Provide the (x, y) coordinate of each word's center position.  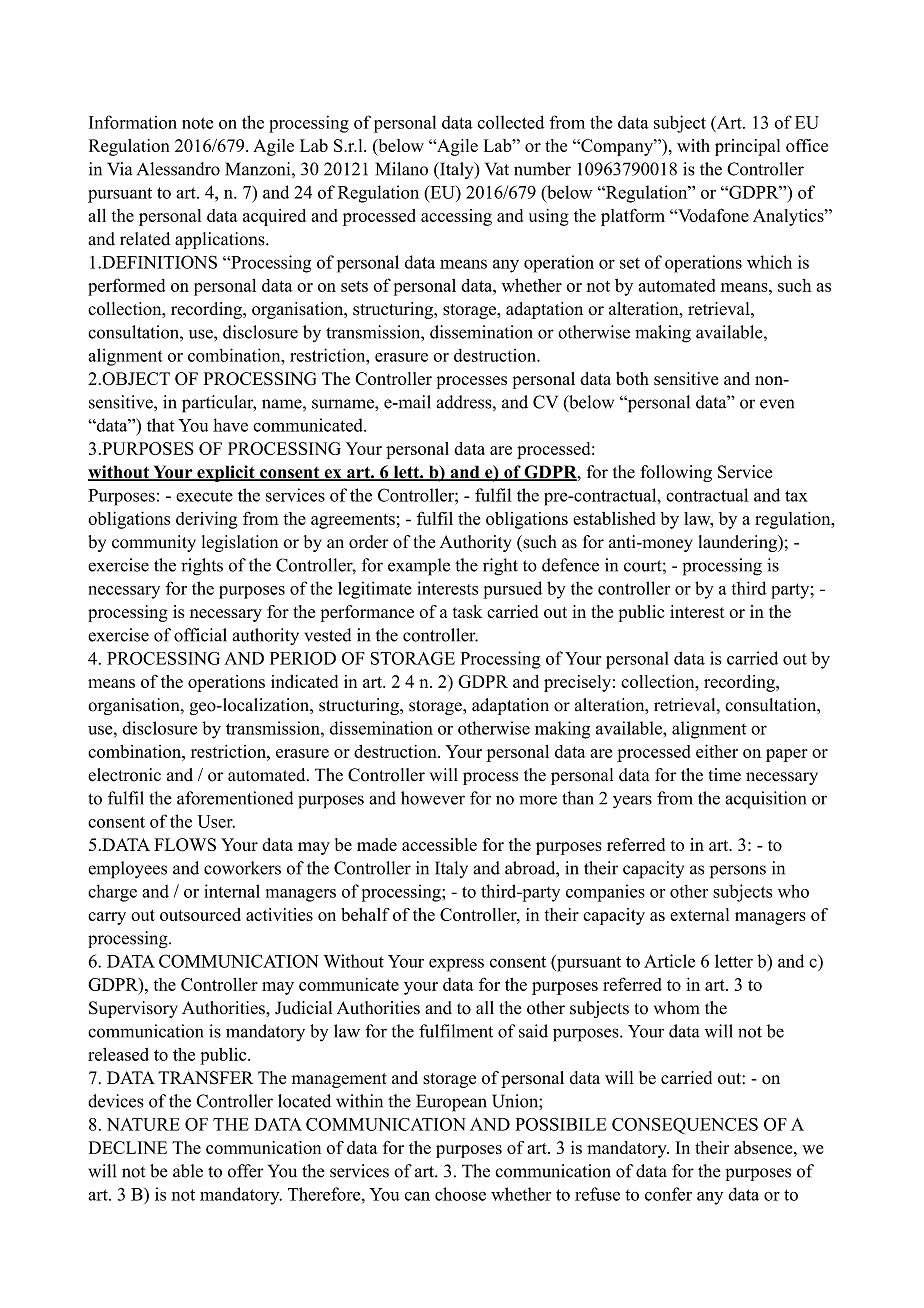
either (717, 751)
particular (219, 404)
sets (354, 286)
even (777, 404)
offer (246, 1171)
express (456, 965)
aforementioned (235, 798)
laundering (739, 543)
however (433, 798)
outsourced (200, 914)
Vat (497, 169)
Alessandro (178, 169)
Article (669, 961)
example (419, 567)
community (154, 543)
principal (747, 147)
